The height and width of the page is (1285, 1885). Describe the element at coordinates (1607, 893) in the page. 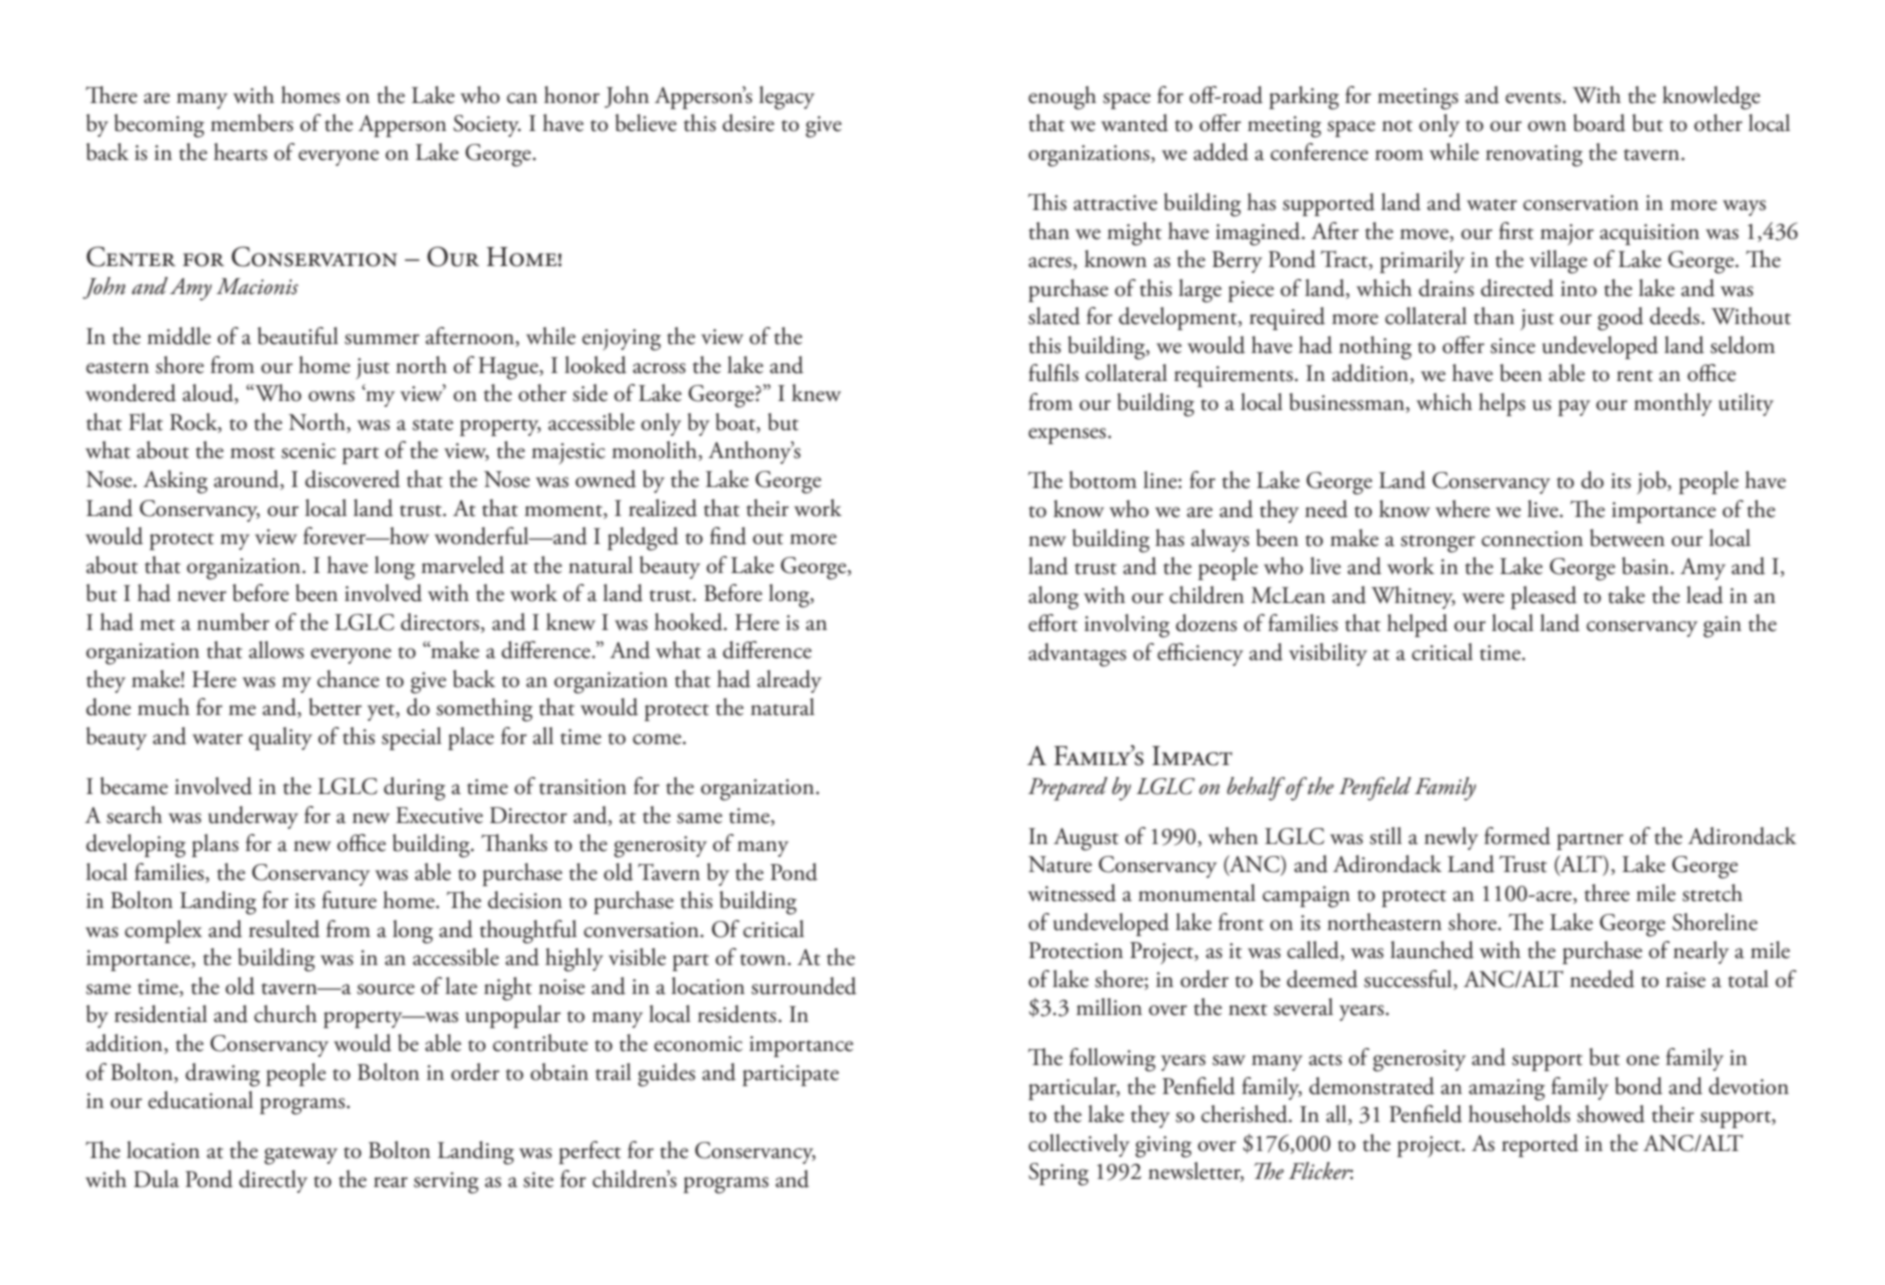

I see `three` at that location.
